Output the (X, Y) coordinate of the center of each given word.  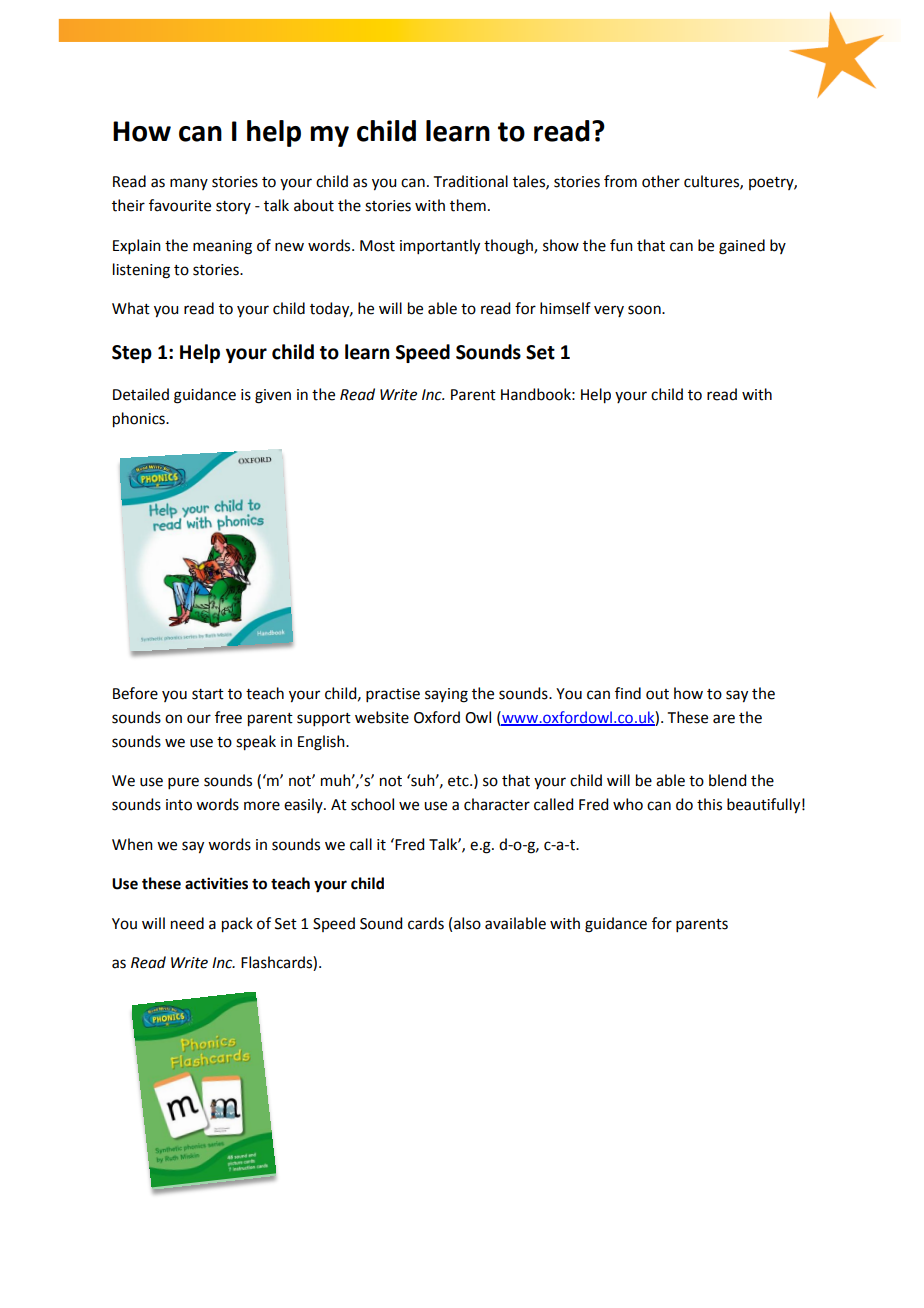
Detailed (141, 394)
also (467, 923)
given (273, 396)
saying (446, 695)
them (468, 205)
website (382, 717)
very (609, 311)
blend (727, 780)
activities (216, 883)
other (661, 181)
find (628, 693)
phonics (140, 420)
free (228, 717)
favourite (180, 205)
